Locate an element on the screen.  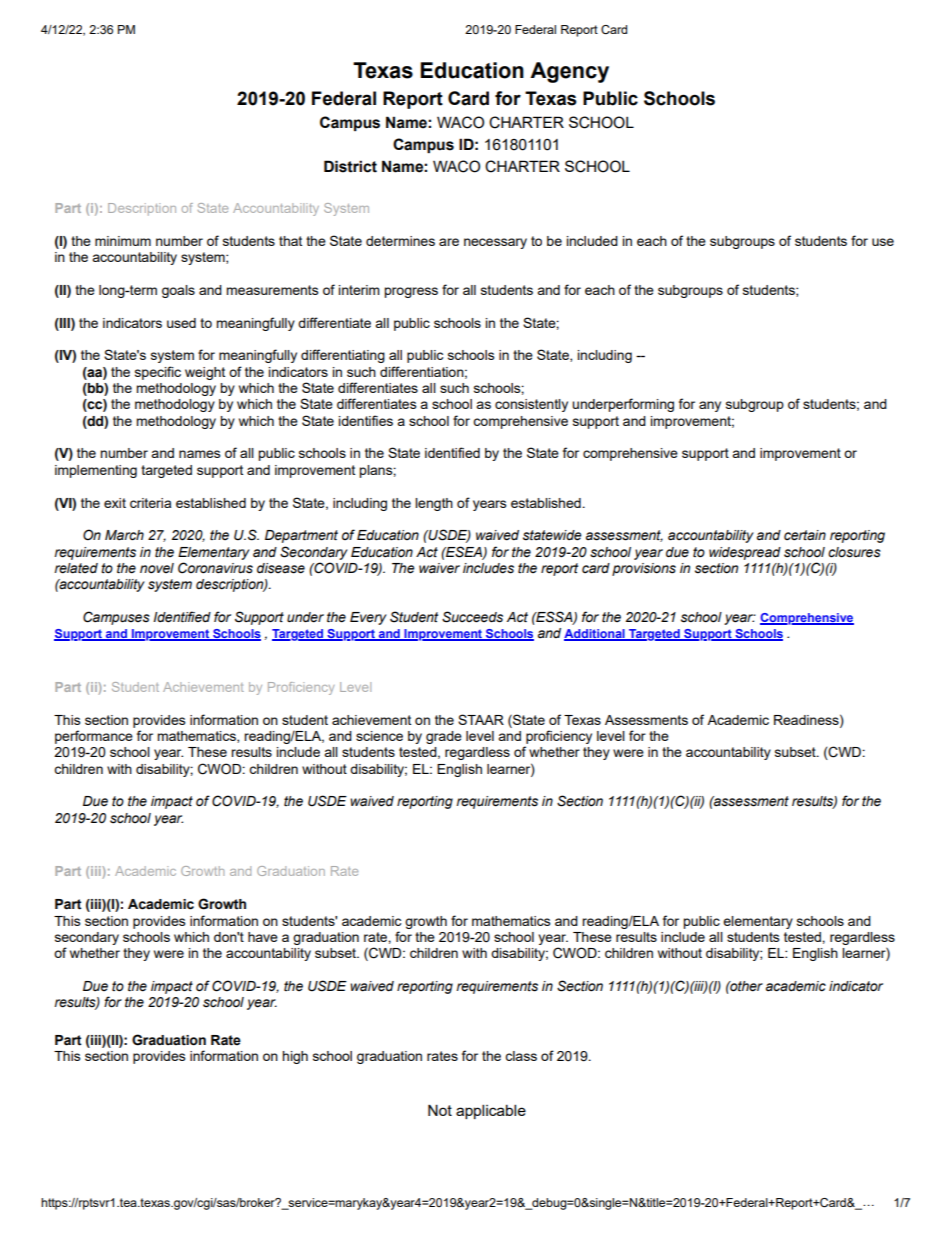
performance is located at coordinates (94, 737).
